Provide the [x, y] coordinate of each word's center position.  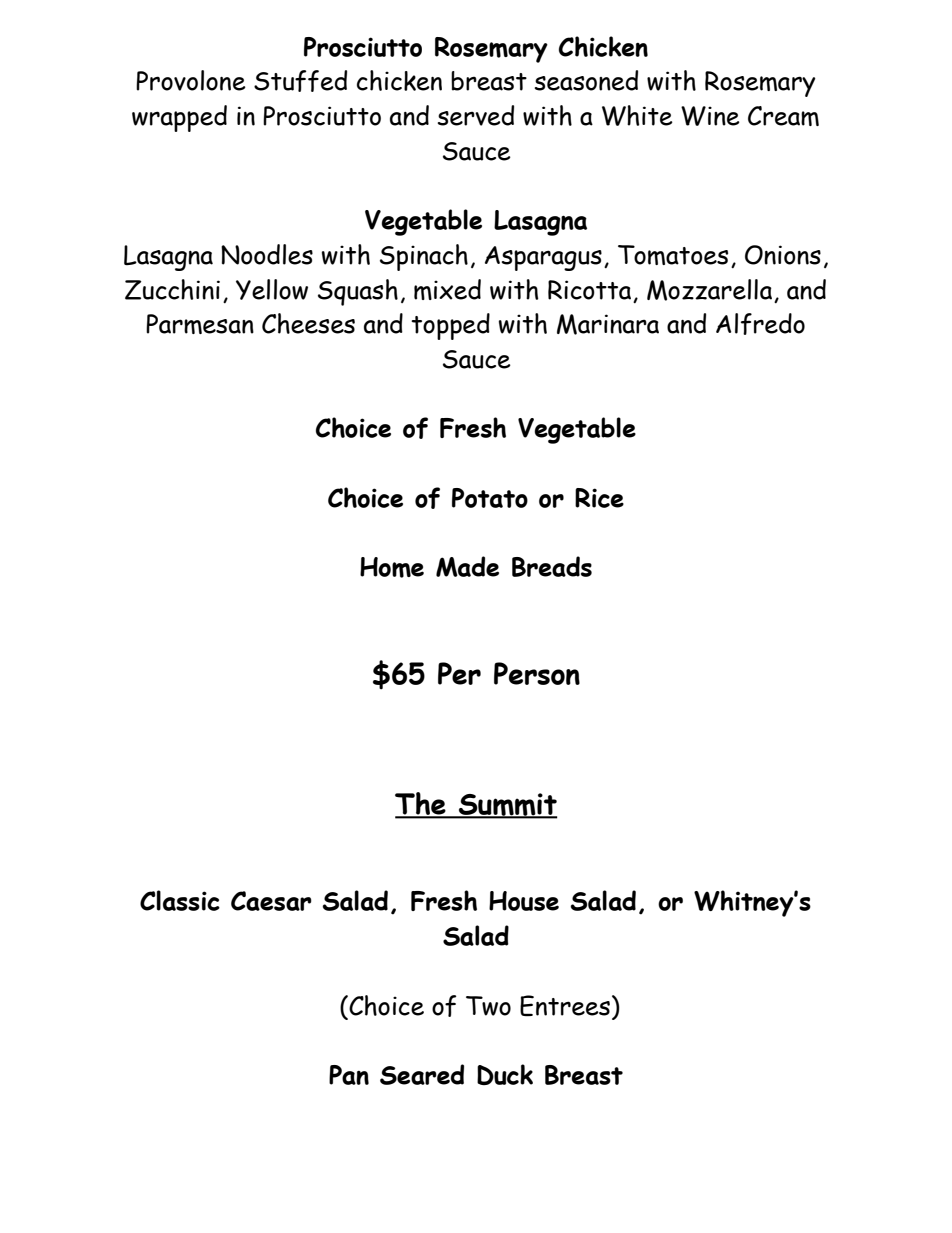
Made [467, 566]
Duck [505, 1074]
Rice [599, 498]
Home [392, 567]
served [476, 115]
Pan [349, 1075]
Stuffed [300, 81]
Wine [710, 116]
